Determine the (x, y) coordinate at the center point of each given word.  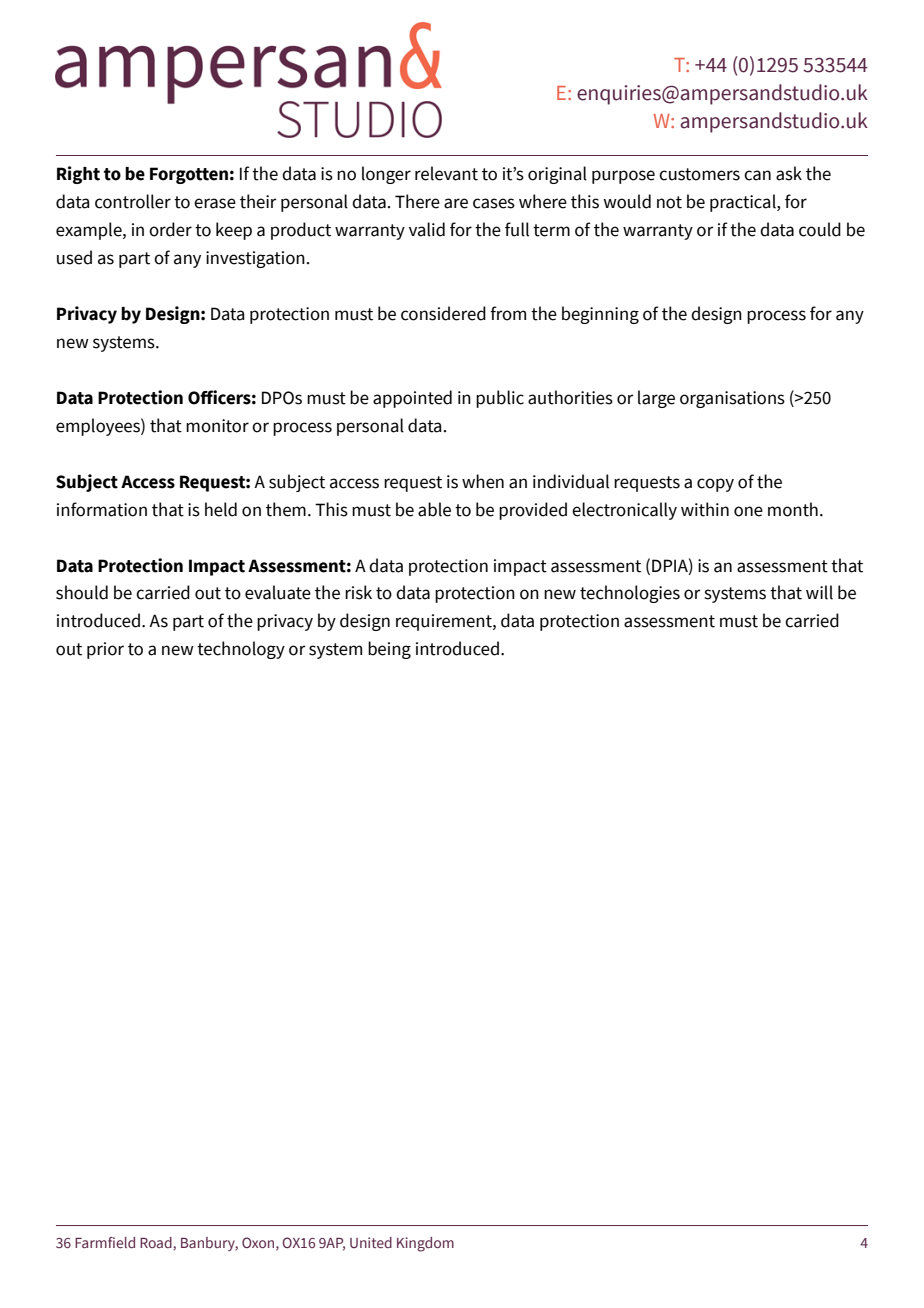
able (434, 509)
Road (156, 1242)
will (819, 592)
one (748, 511)
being (389, 650)
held (221, 509)
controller (133, 201)
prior (105, 650)
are (456, 203)
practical (744, 203)
